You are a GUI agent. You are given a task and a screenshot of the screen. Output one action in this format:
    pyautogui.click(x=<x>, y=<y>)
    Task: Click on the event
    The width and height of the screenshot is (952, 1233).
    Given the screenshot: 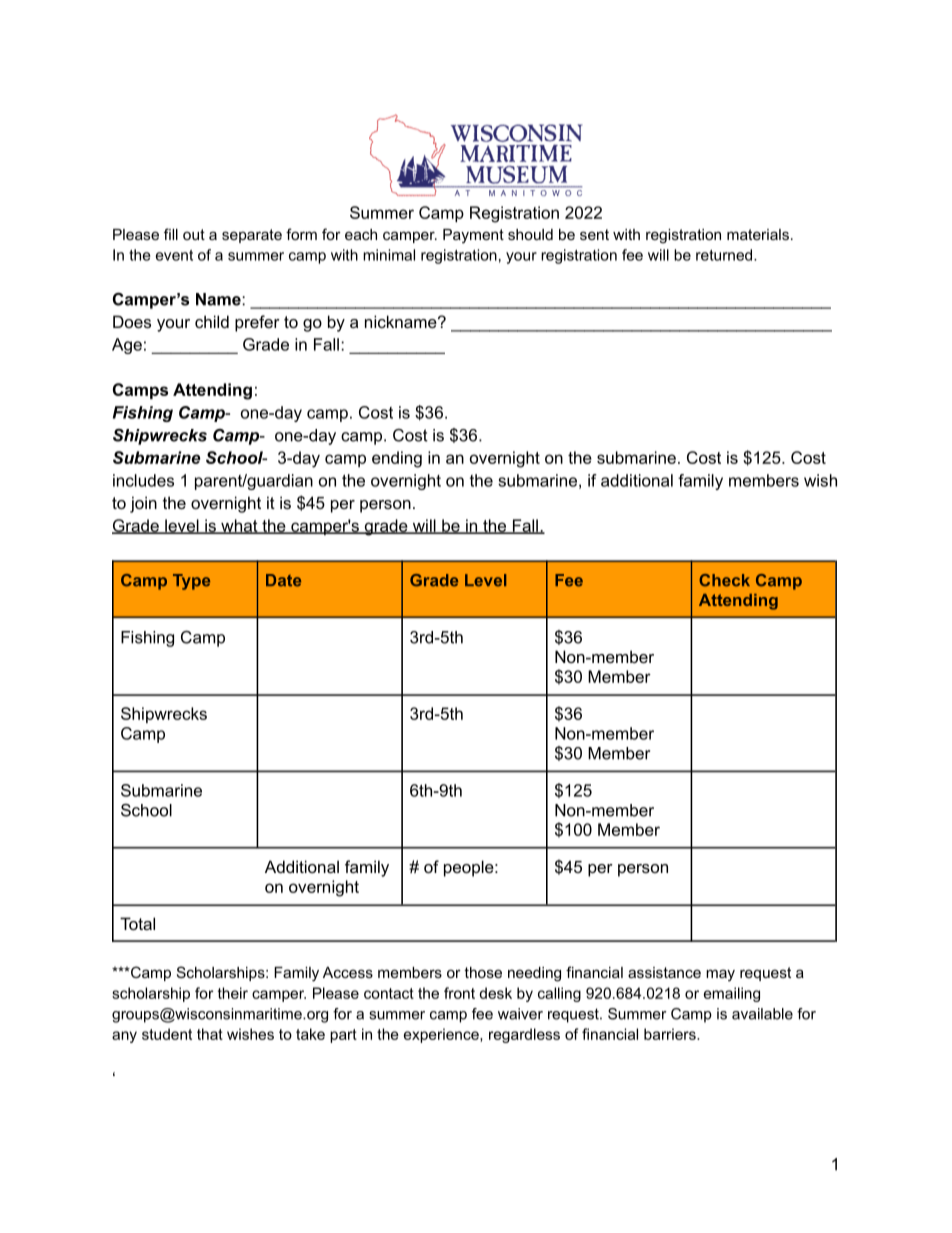 What is the action you would take?
    pyautogui.click(x=174, y=255)
